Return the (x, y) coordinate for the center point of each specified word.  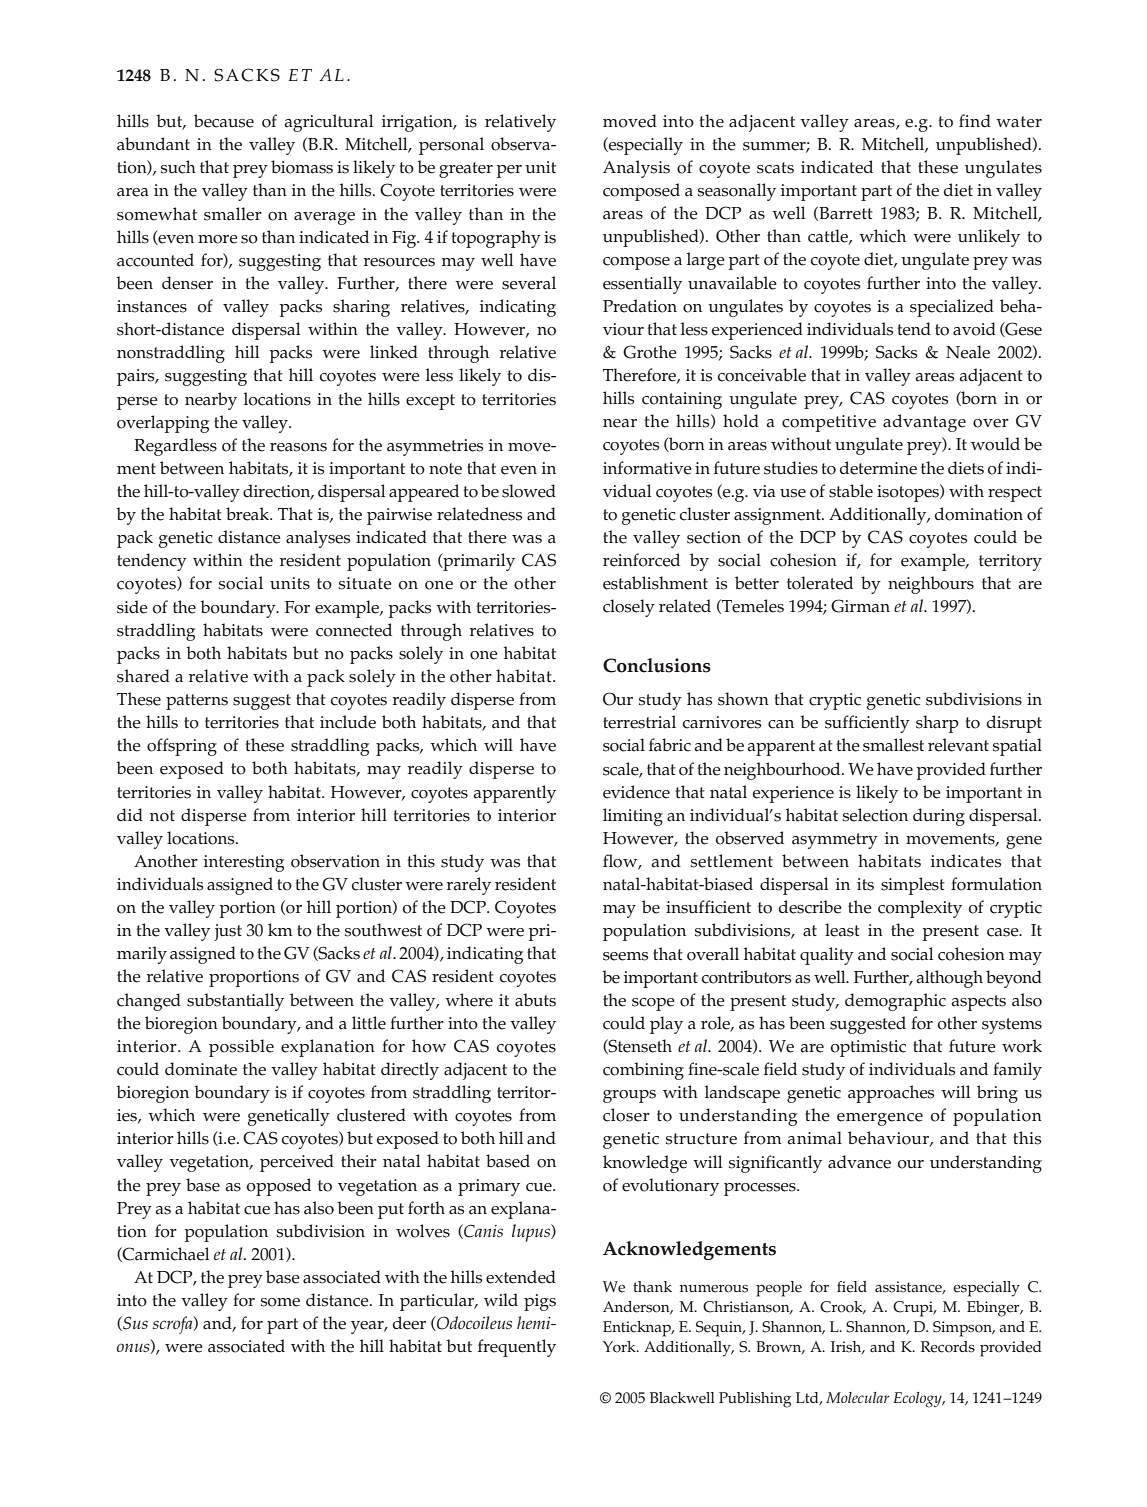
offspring (182, 747)
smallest (893, 745)
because (224, 121)
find (975, 120)
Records (948, 1347)
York (620, 1347)
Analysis (636, 169)
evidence (636, 792)
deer (409, 1323)
